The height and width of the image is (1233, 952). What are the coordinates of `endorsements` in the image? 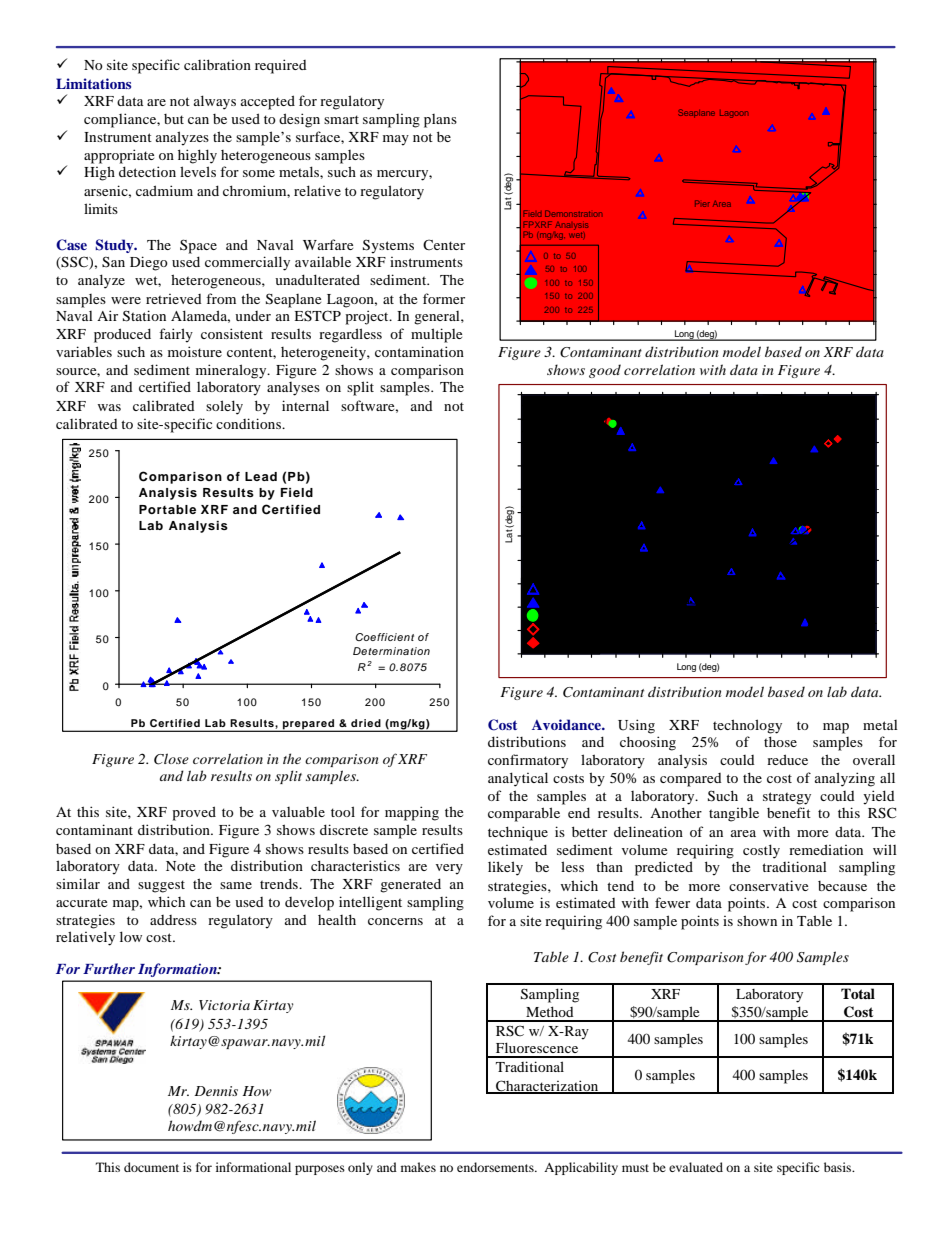 It's located at (496, 1167).
